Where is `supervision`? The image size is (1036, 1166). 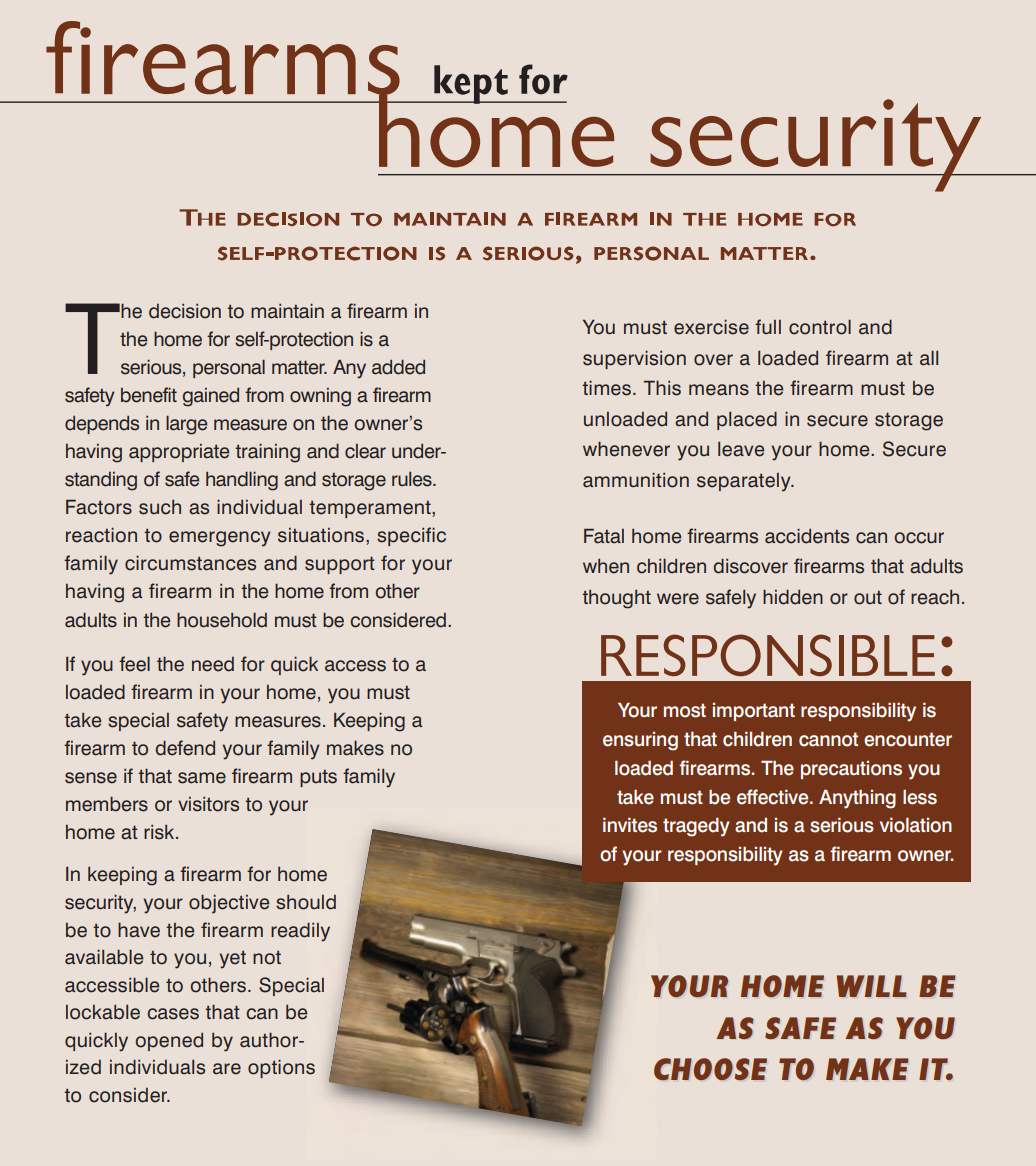 supervision is located at coordinates (634, 359).
